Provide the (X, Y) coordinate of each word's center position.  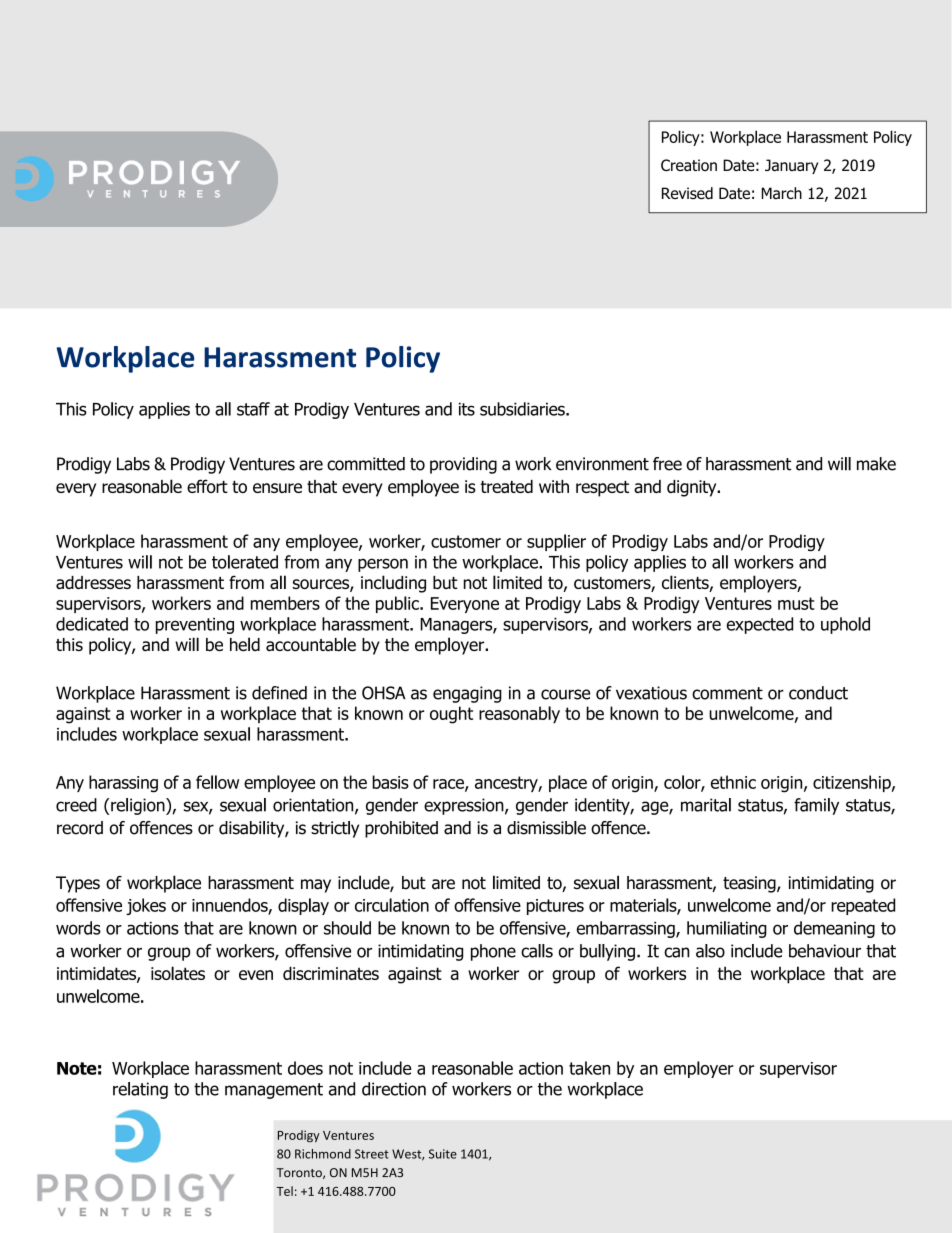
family (816, 806)
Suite (443, 1154)
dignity (693, 488)
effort (207, 486)
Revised (687, 193)
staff (253, 409)
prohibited (401, 829)
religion (139, 806)
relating (140, 1090)
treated (507, 486)
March (782, 193)
